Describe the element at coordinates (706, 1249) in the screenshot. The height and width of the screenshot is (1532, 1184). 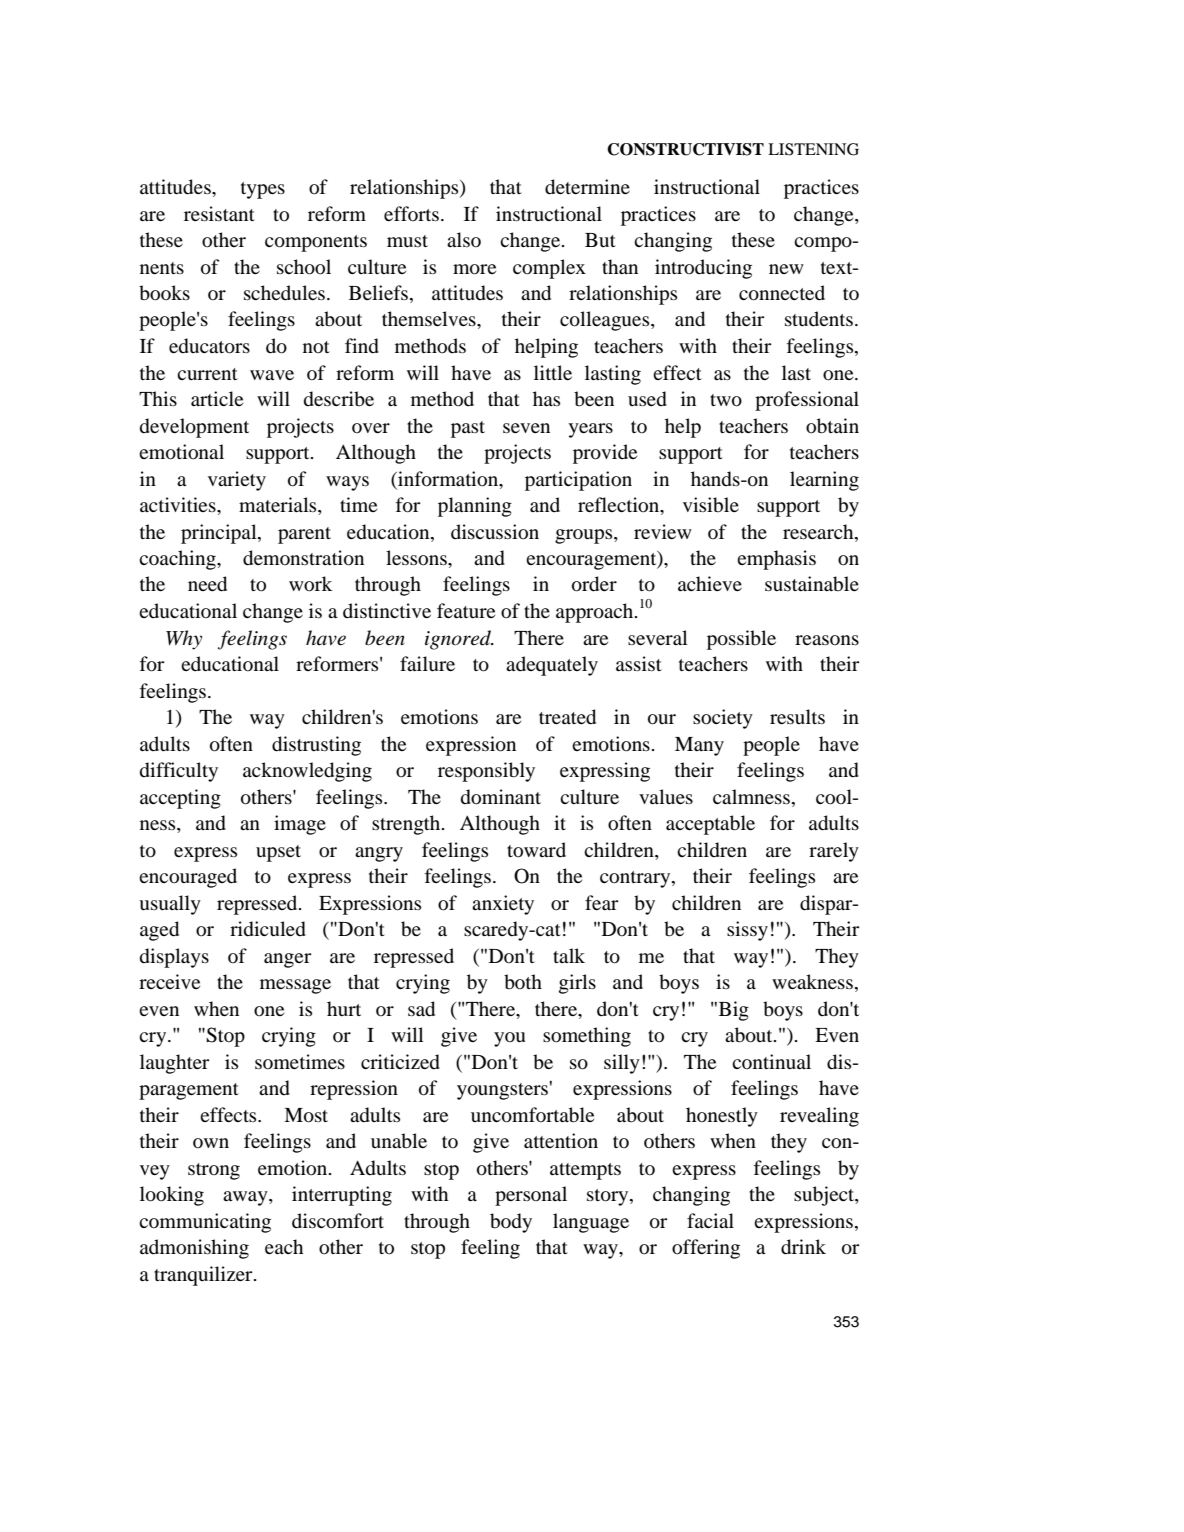
I see `offering` at that location.
